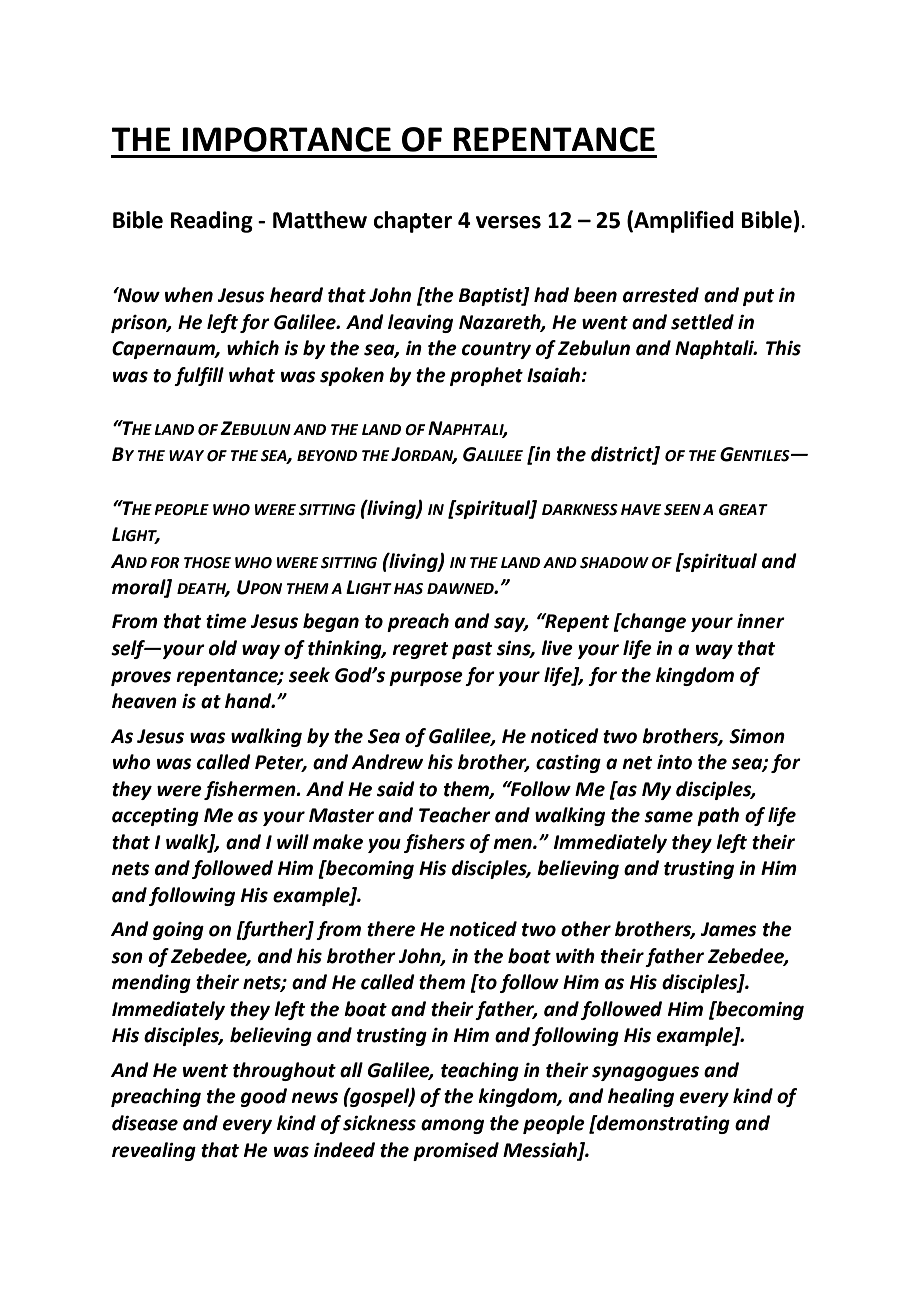 The width and height of the page is (924, 1308). I want to click on old, so click(223, 648).
